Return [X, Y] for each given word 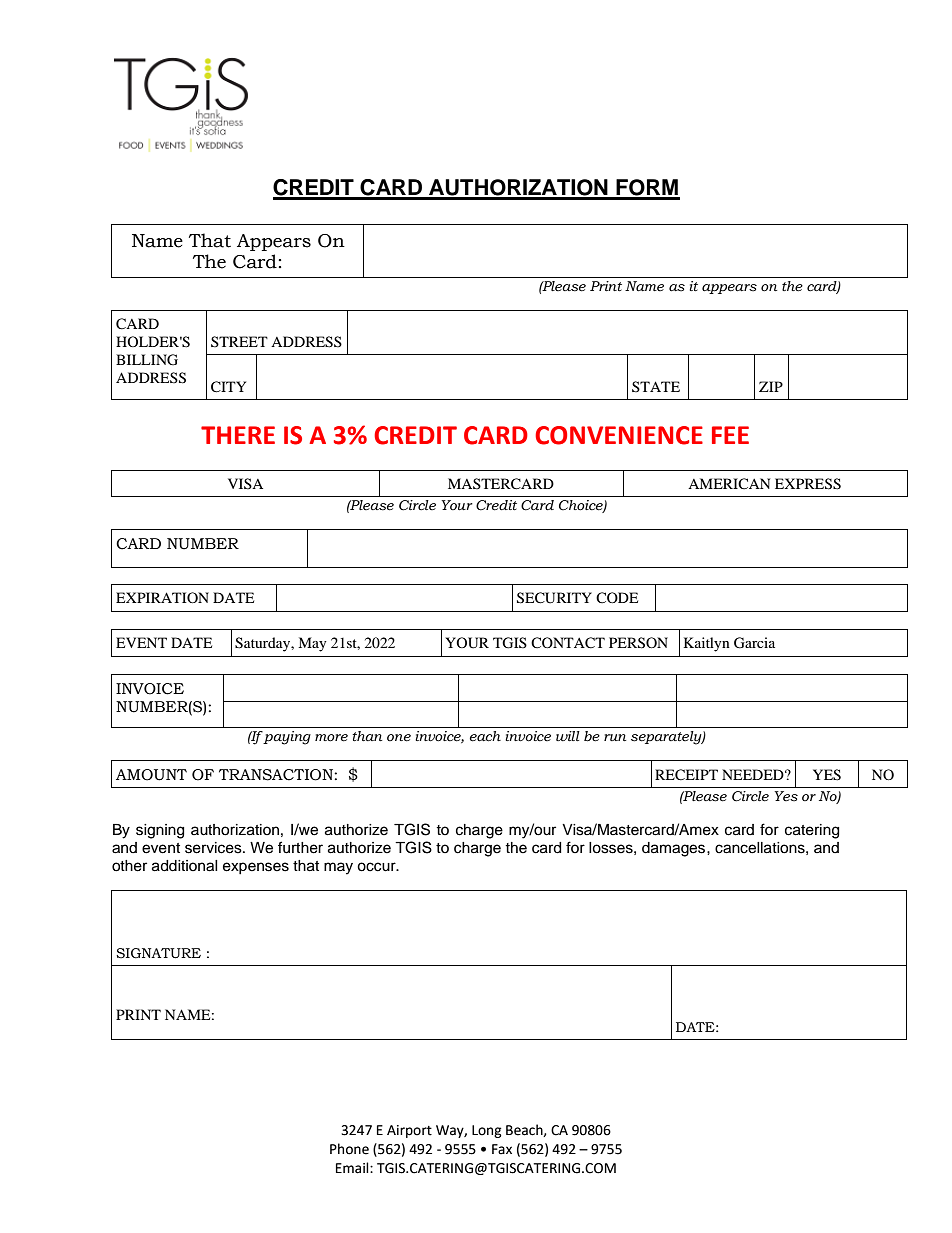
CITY [228, 387]
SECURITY [554, 598]
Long [487, 1131]
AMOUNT [151, 775]
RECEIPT [686, 775]
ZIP [771, 386]
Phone [349, 1149]
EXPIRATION [162, 597]
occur [377, 867]
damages [675, 849]
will [568, 736]
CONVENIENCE [619, 435]
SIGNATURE [158, 953]
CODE [617, 597]
